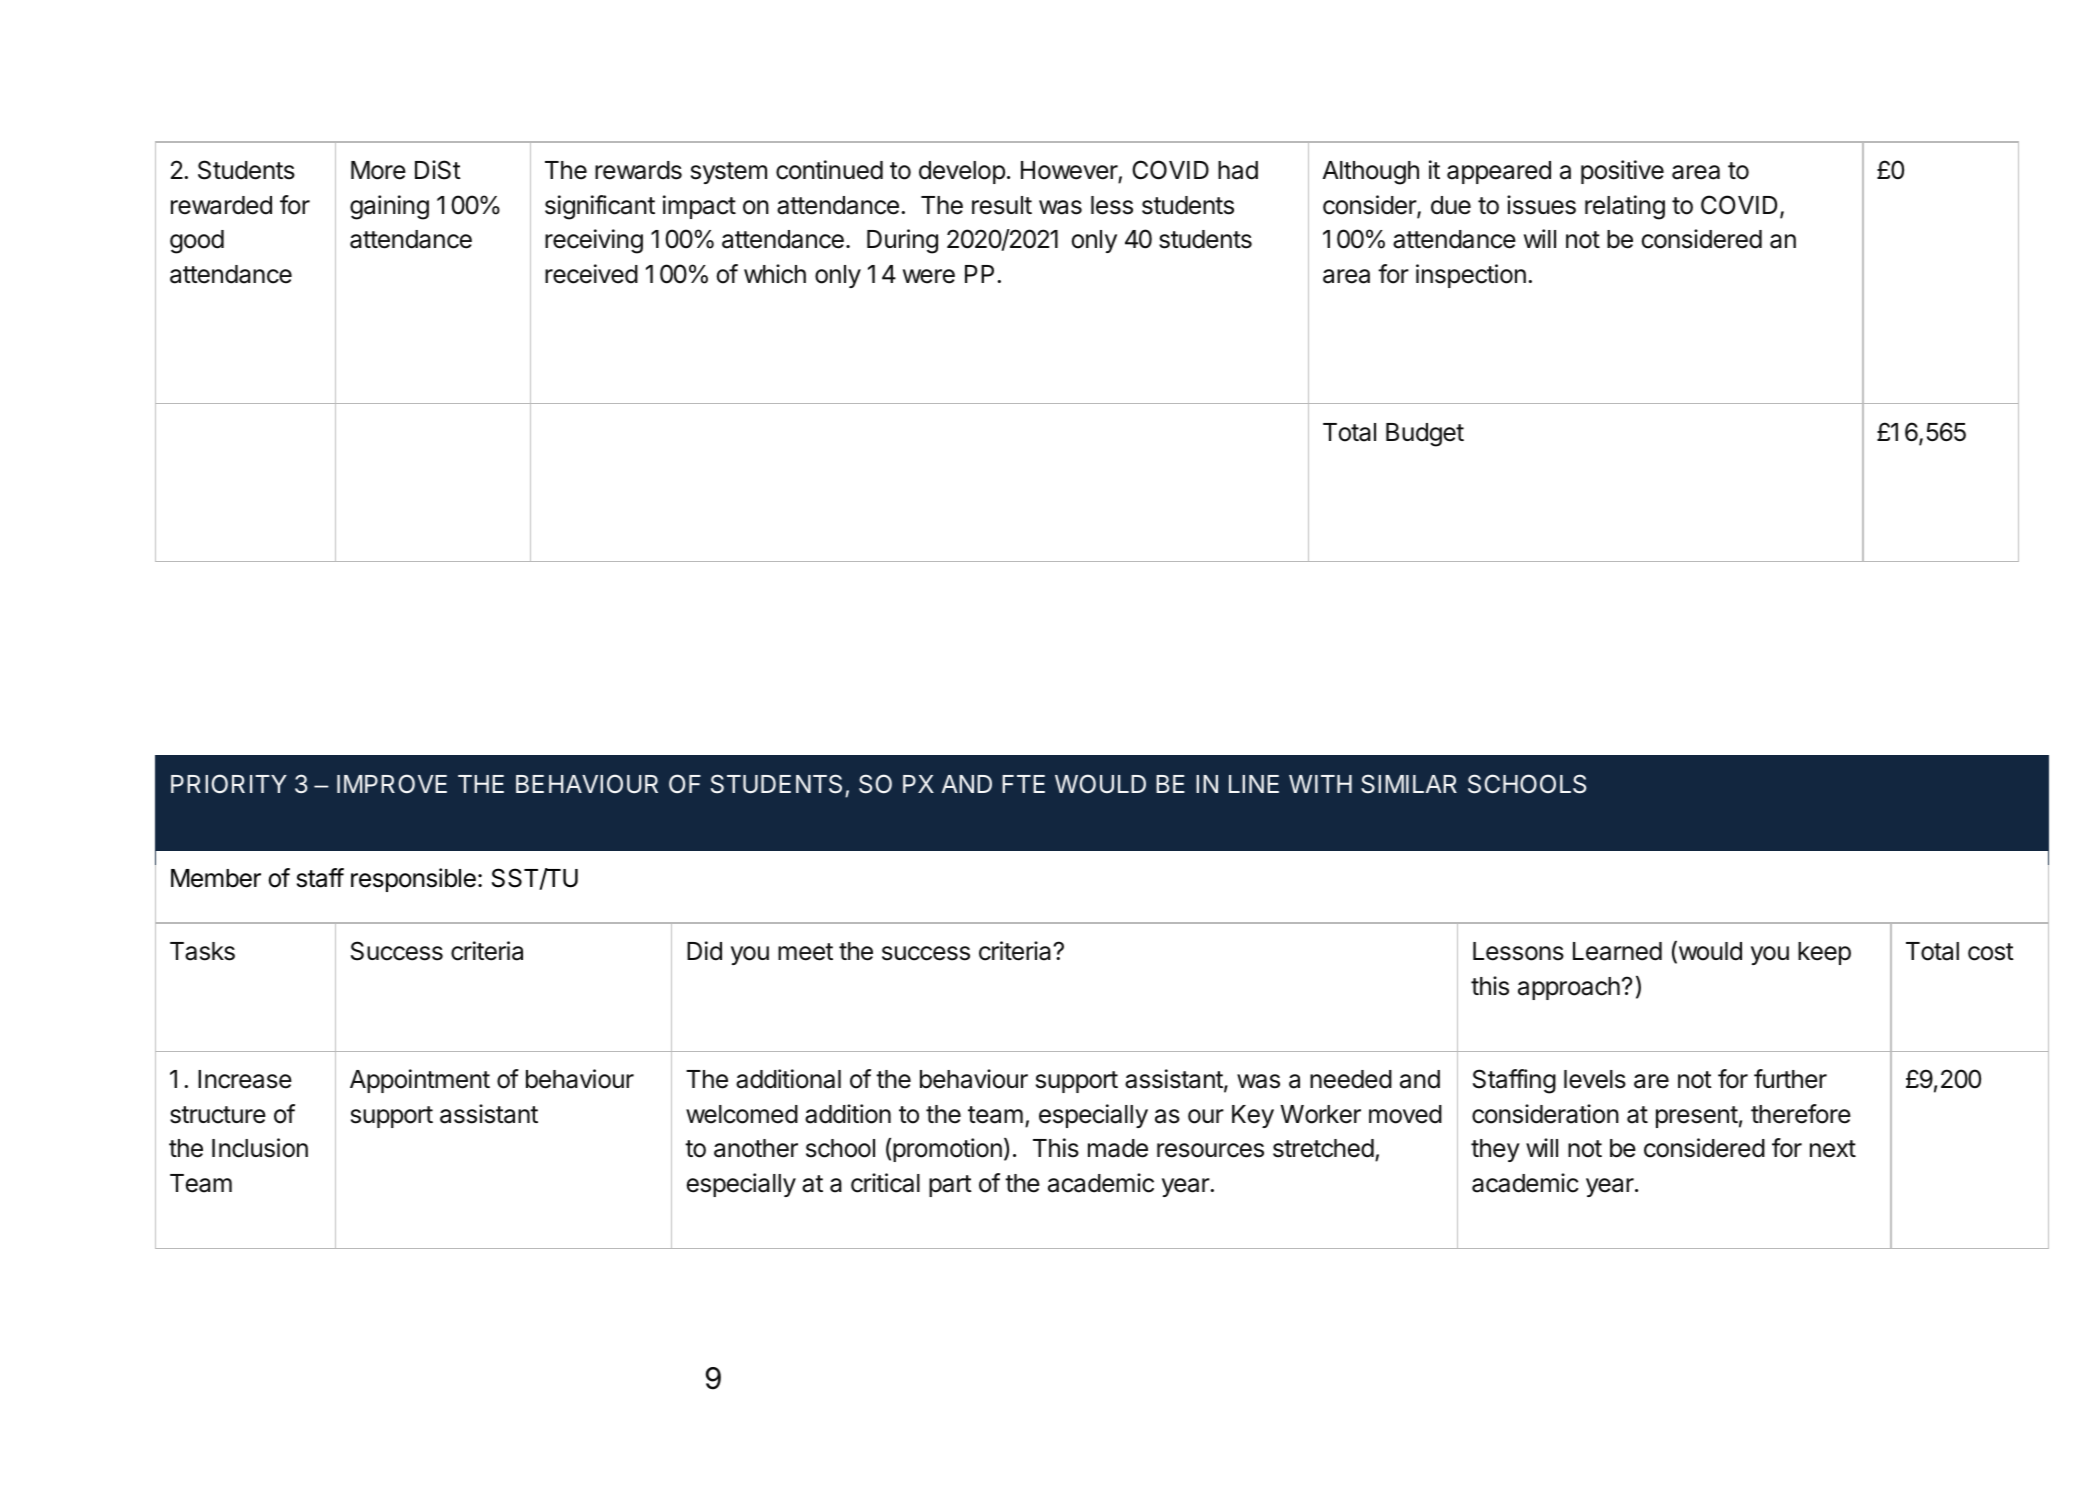 This screenshot has width=2100, height=1485. Describe the element at coordinates (1425, 435) in the screenshot. I see `Budget` at that location.
